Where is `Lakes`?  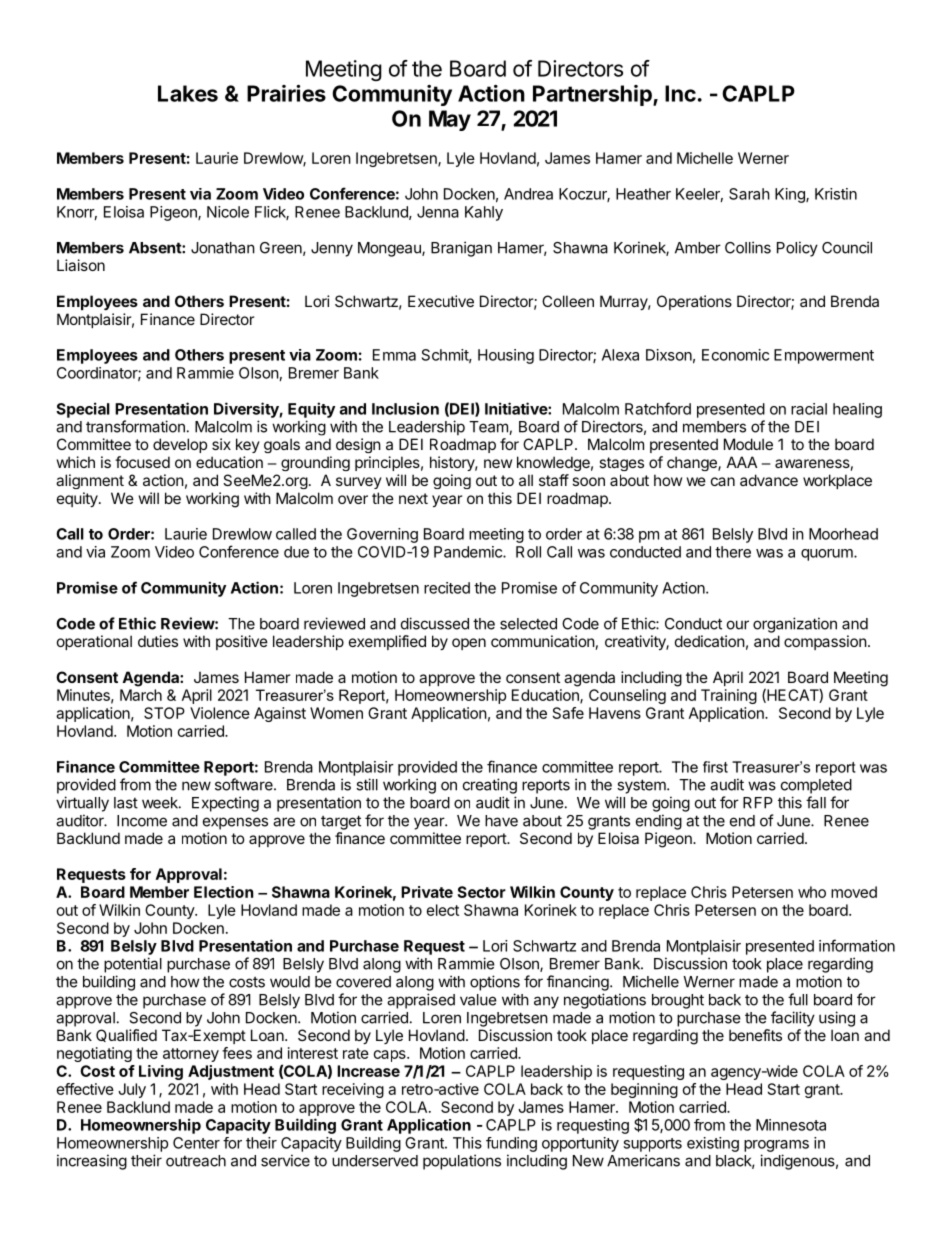 Lakes is located at coordinates (188, 93).
